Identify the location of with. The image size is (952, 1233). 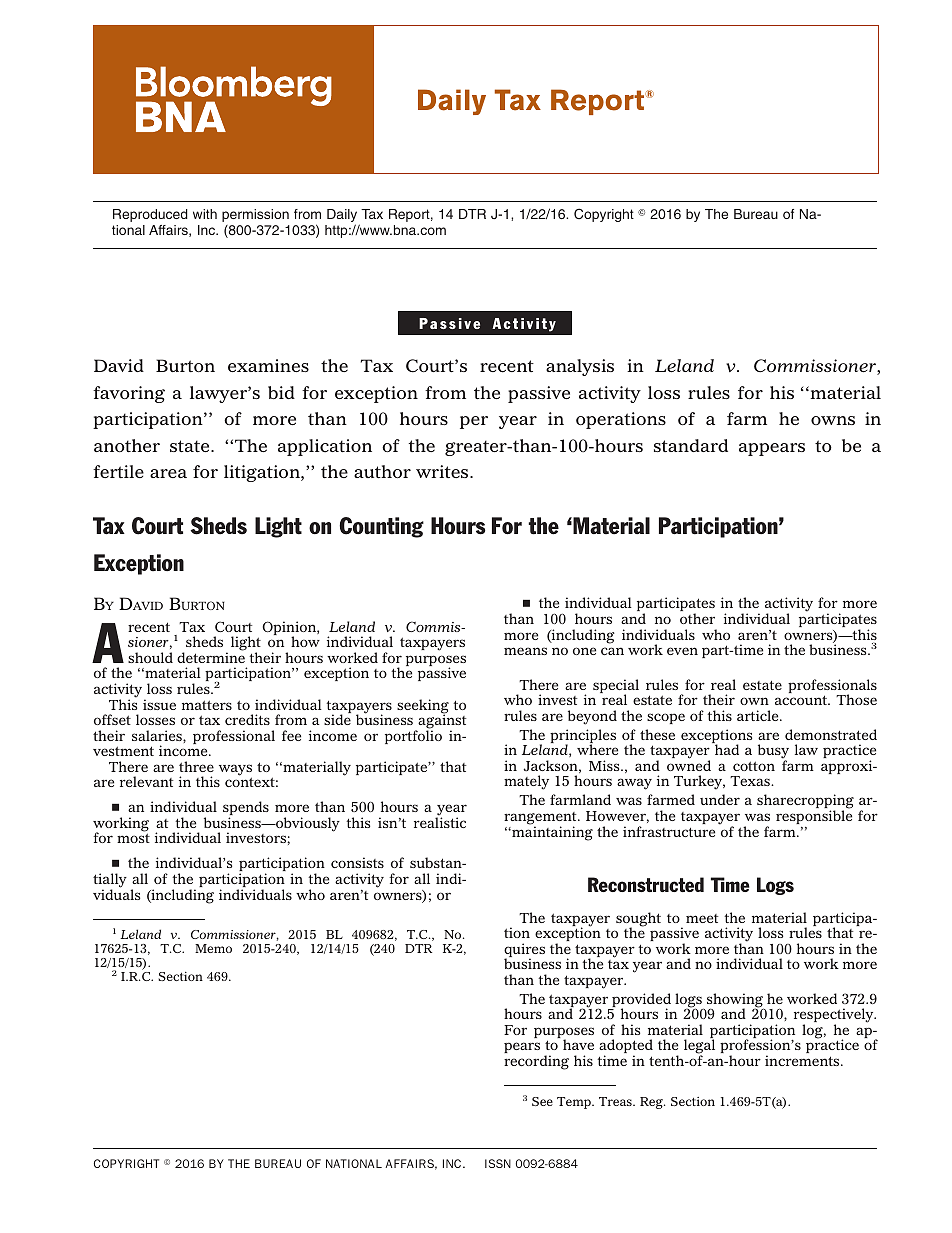
(205, 214).
